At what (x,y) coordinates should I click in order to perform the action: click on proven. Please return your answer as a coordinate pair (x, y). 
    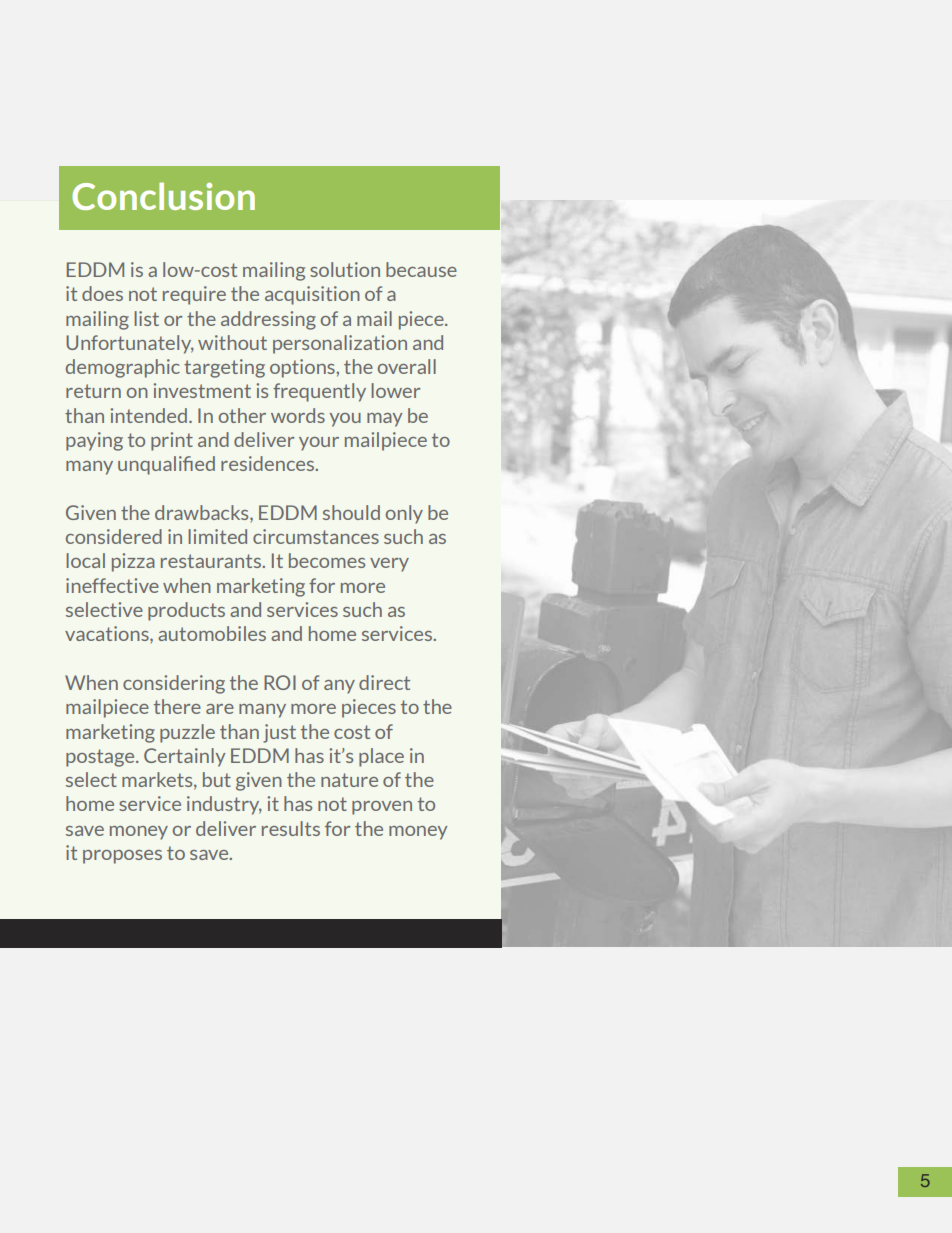
    Looking at the image, I should click on (382, 808).
